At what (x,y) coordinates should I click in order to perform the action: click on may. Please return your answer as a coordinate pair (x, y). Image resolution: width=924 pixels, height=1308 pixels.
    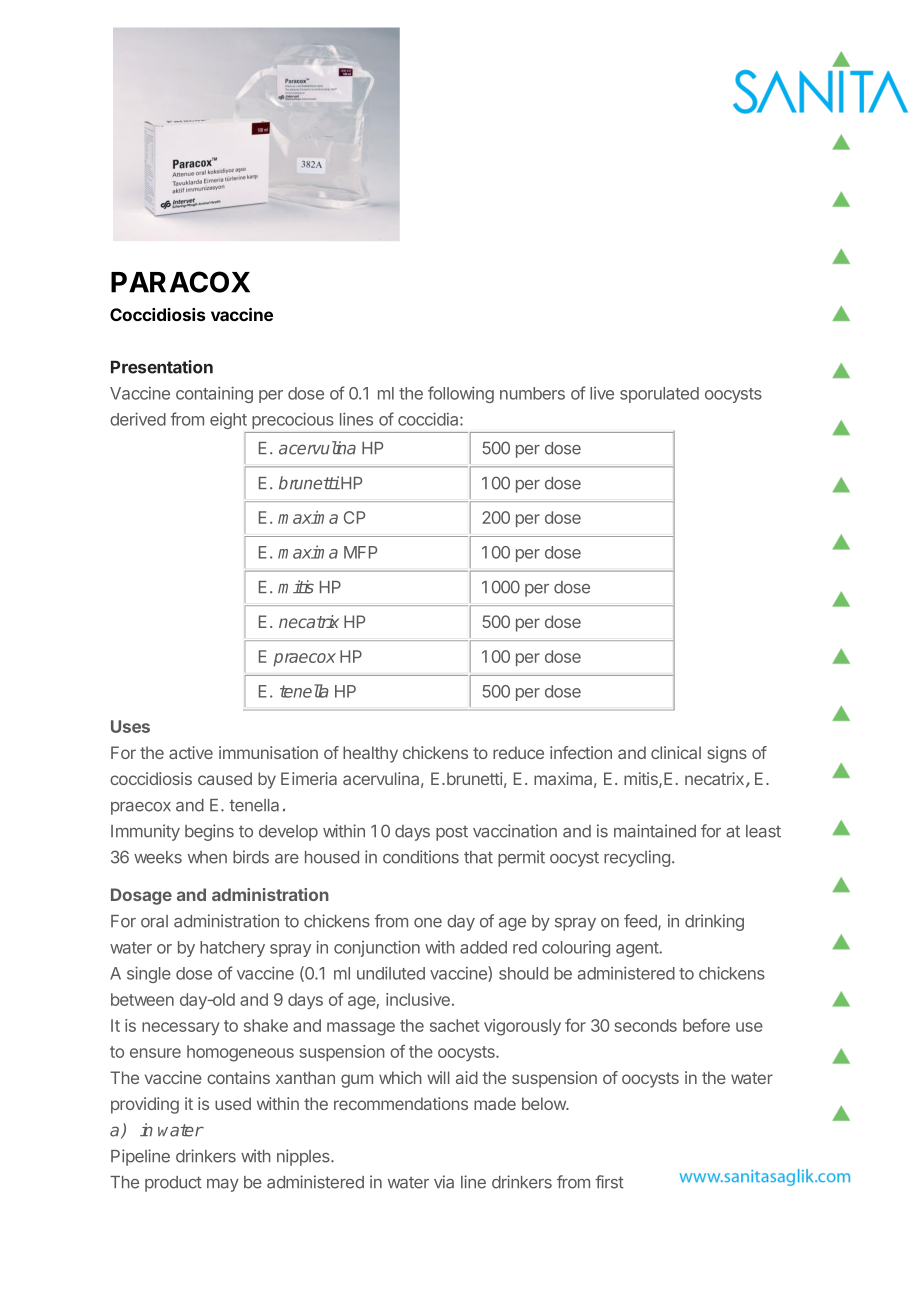
    Looking at the image, I should click on (223, 1185).
